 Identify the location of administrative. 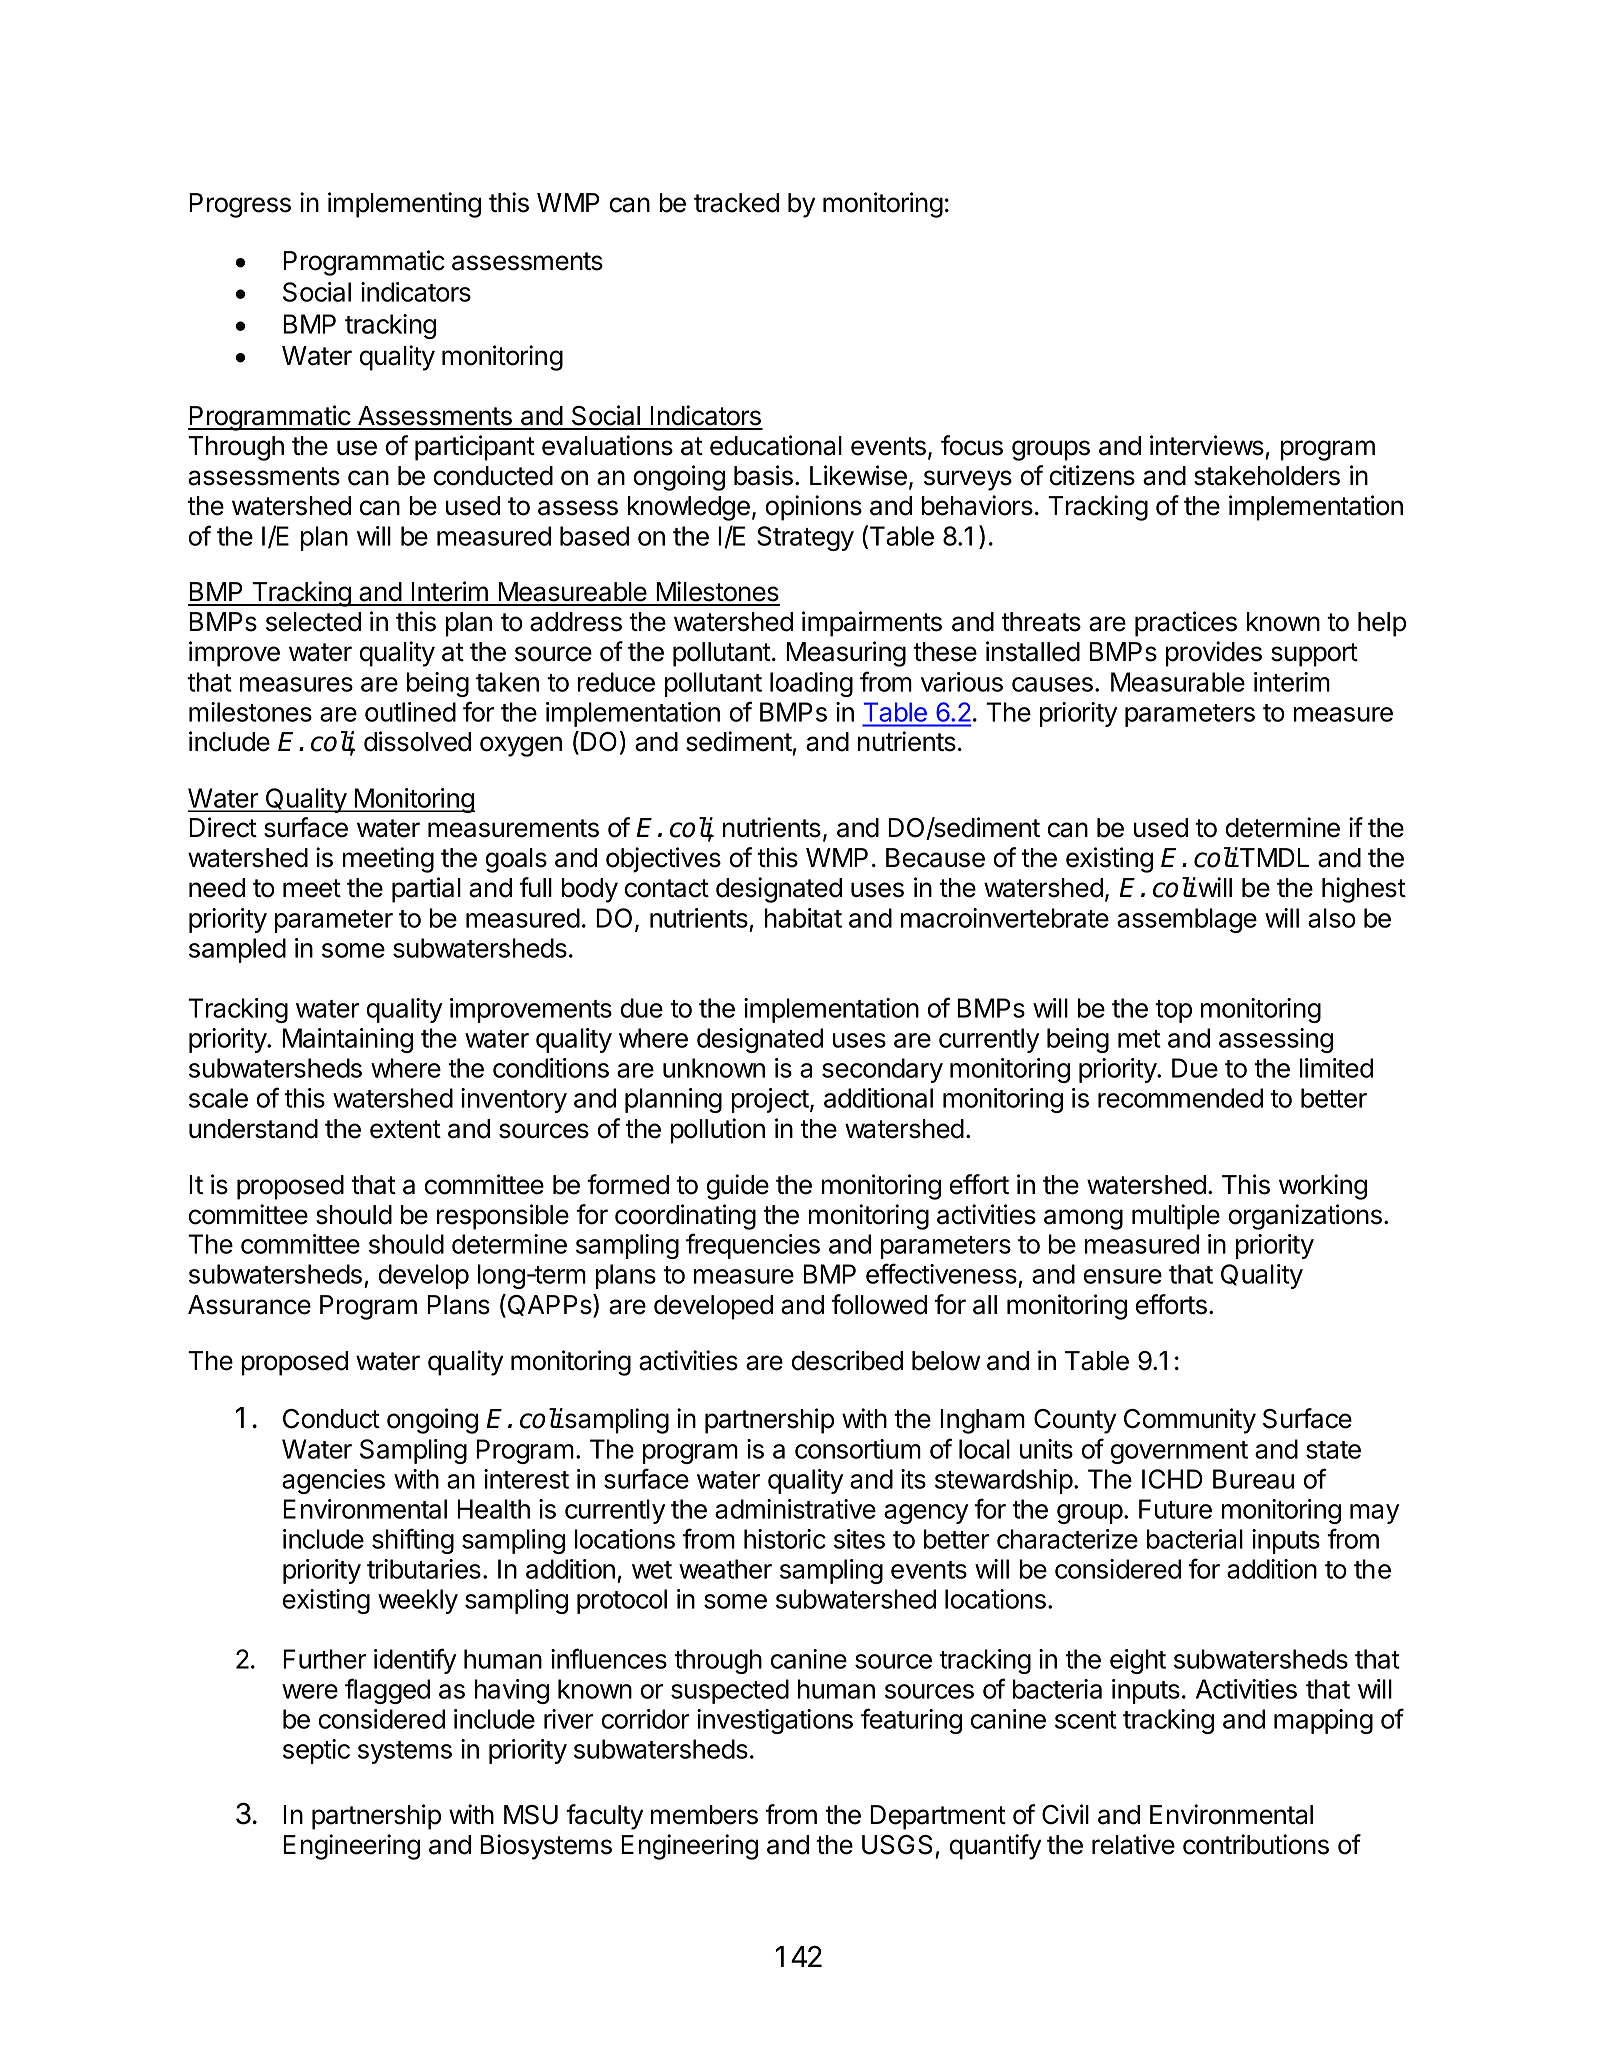
(795, 1509).
